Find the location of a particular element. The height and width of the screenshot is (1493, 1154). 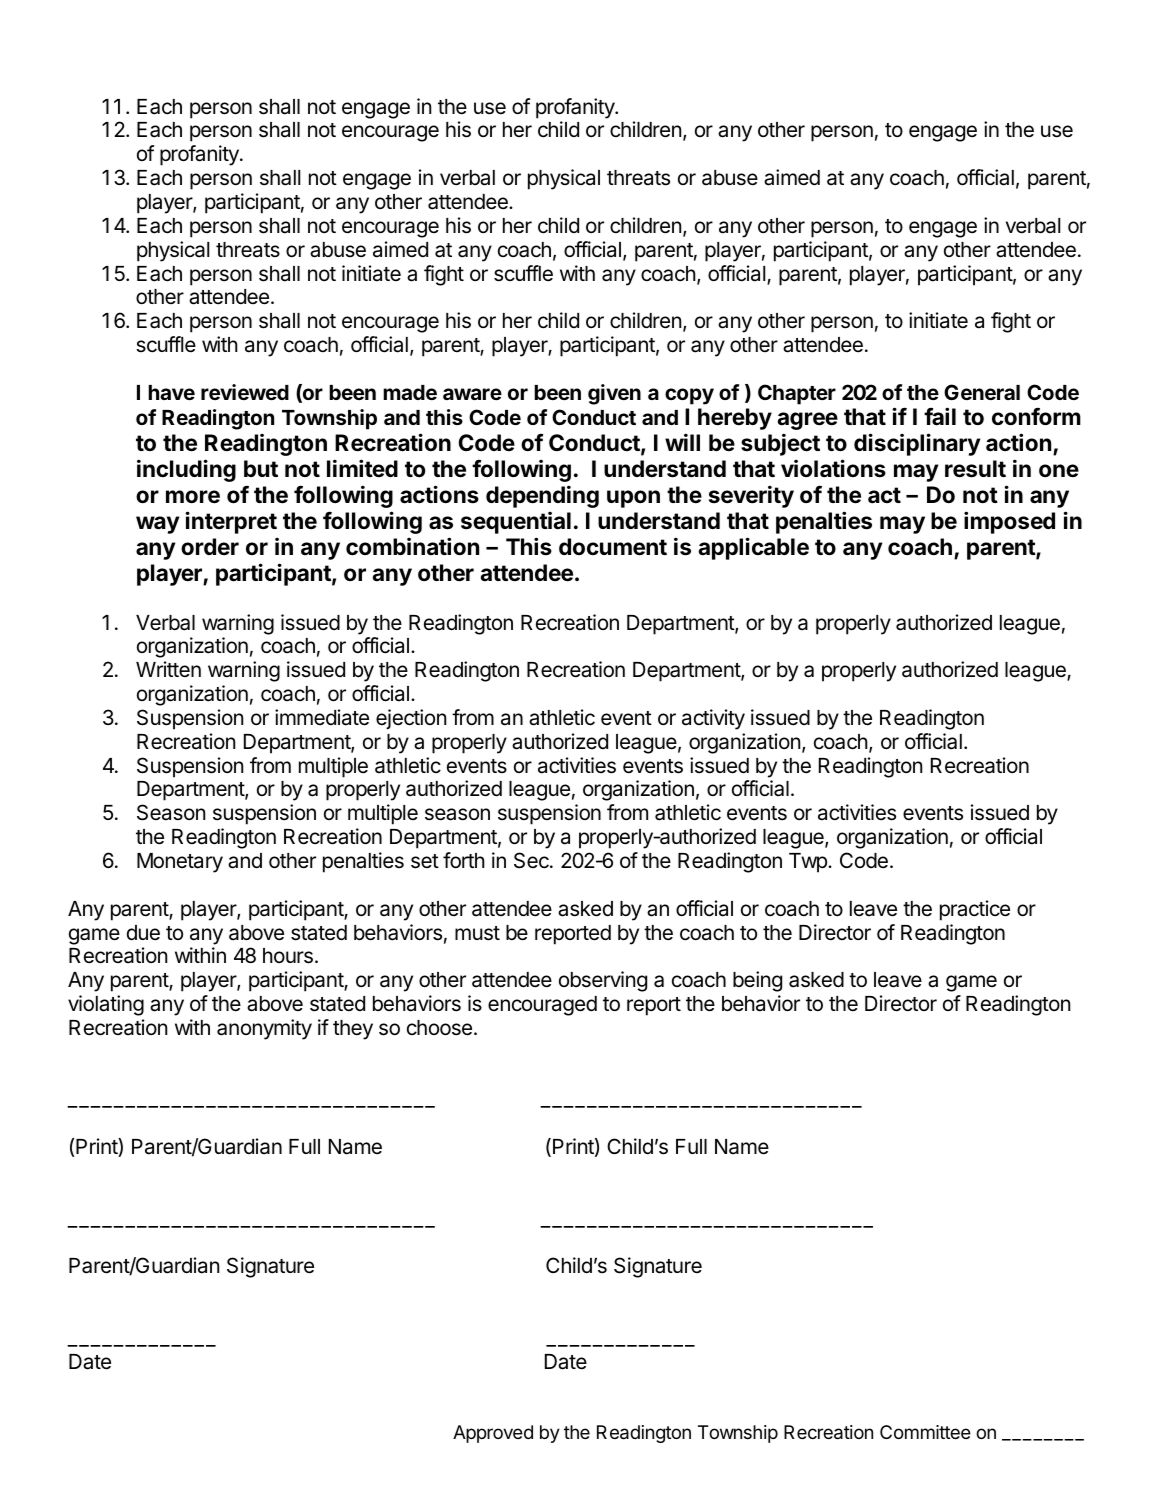

due is located at coordinates (143, 933).
